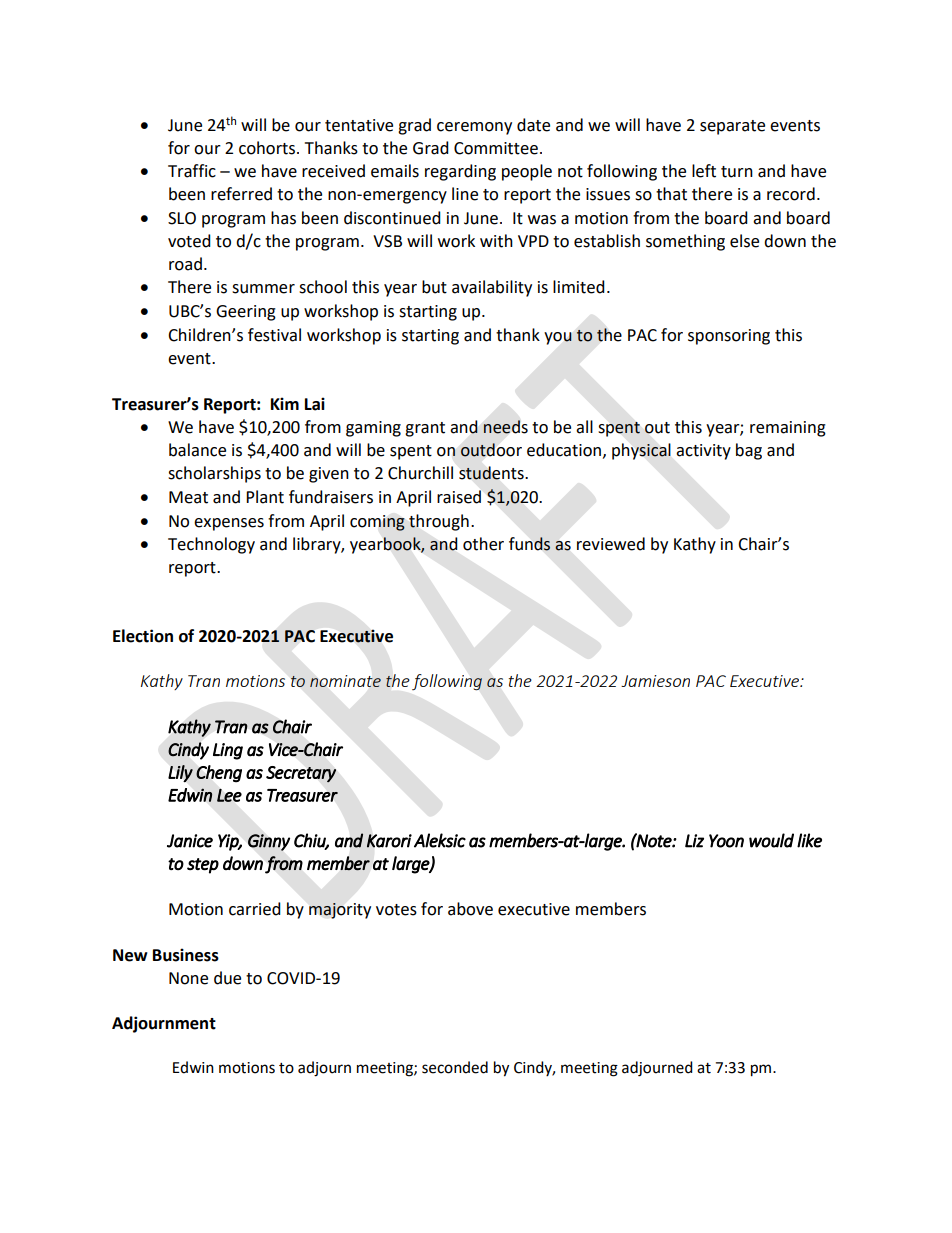  I want to click on Committee, so click(496, 148).
